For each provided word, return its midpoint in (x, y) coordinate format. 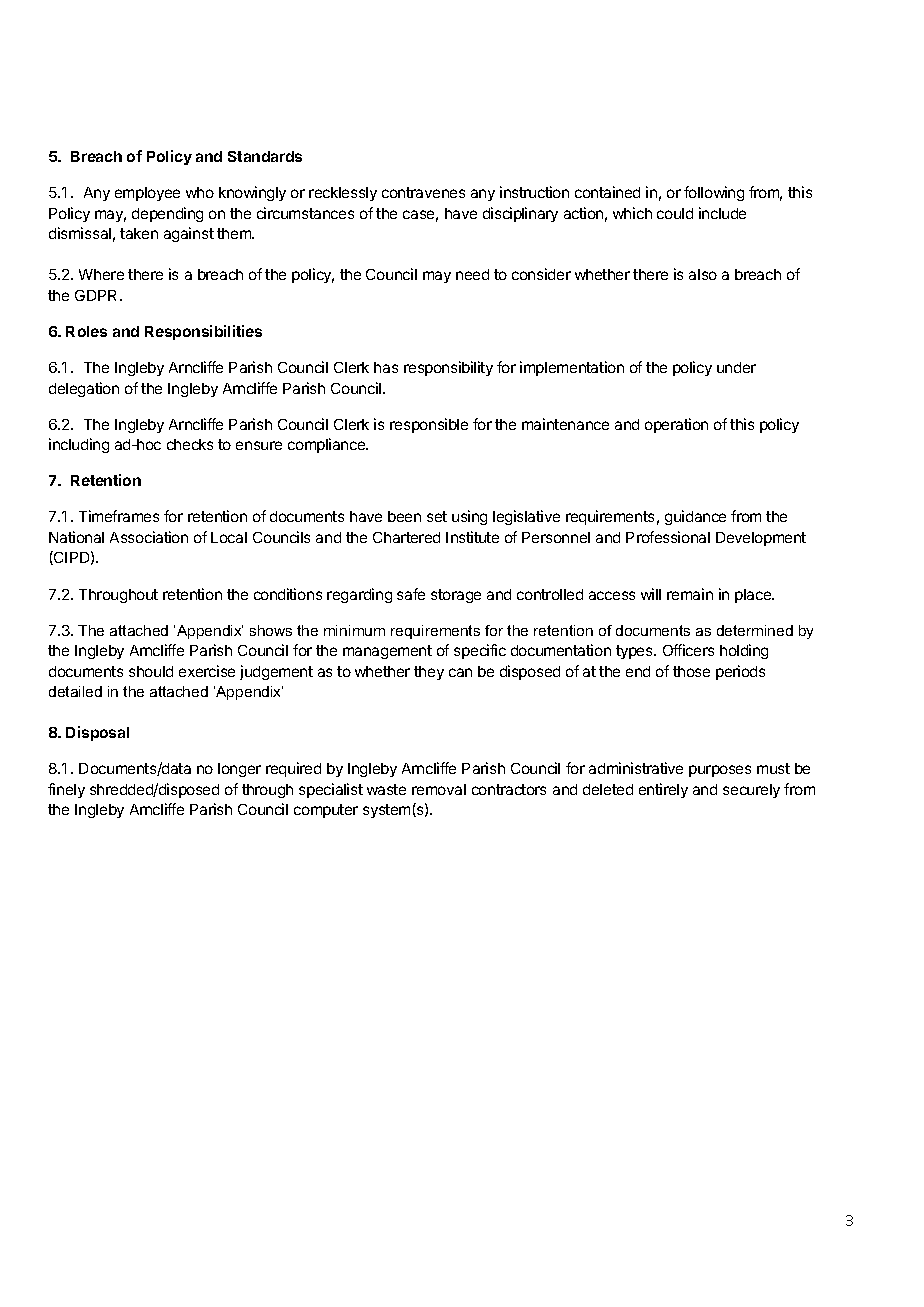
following (714, 193)
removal (439, 789)
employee (147, 194)
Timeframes (119, 516)
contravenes (423, 192)
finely (66, 790)
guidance (695, 517)
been (404, 516)
